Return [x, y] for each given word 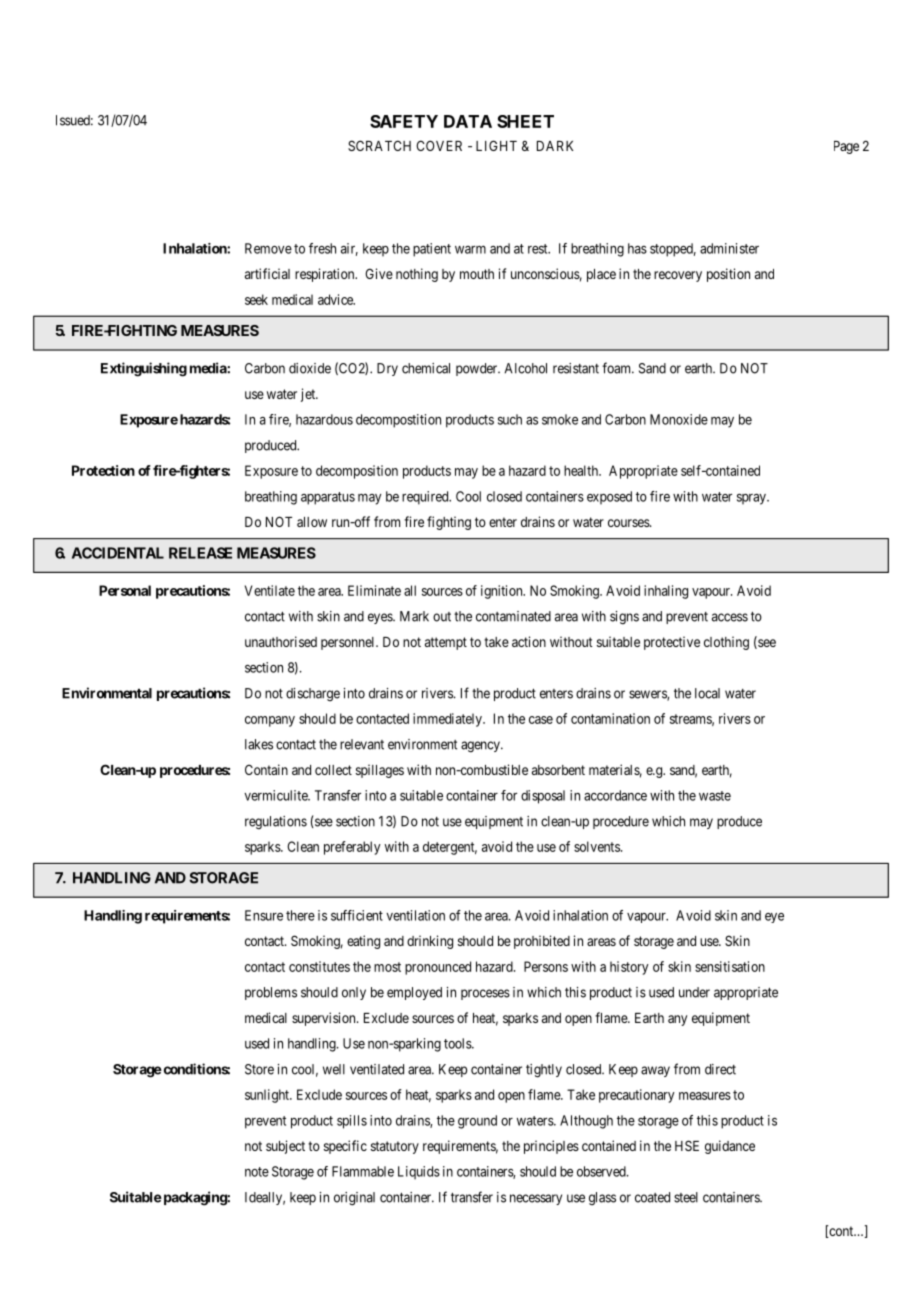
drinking [430, 942]
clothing [726, 643]
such [510, 419]
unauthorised [281, 641]
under [694, 992]
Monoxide [679, 419]
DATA [468, 121]
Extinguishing [144, 369]
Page [846, 147]
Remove [268, 248]
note [257, 1172]
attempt [446, 643]
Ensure [264, 915]
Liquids [419, 1173]
